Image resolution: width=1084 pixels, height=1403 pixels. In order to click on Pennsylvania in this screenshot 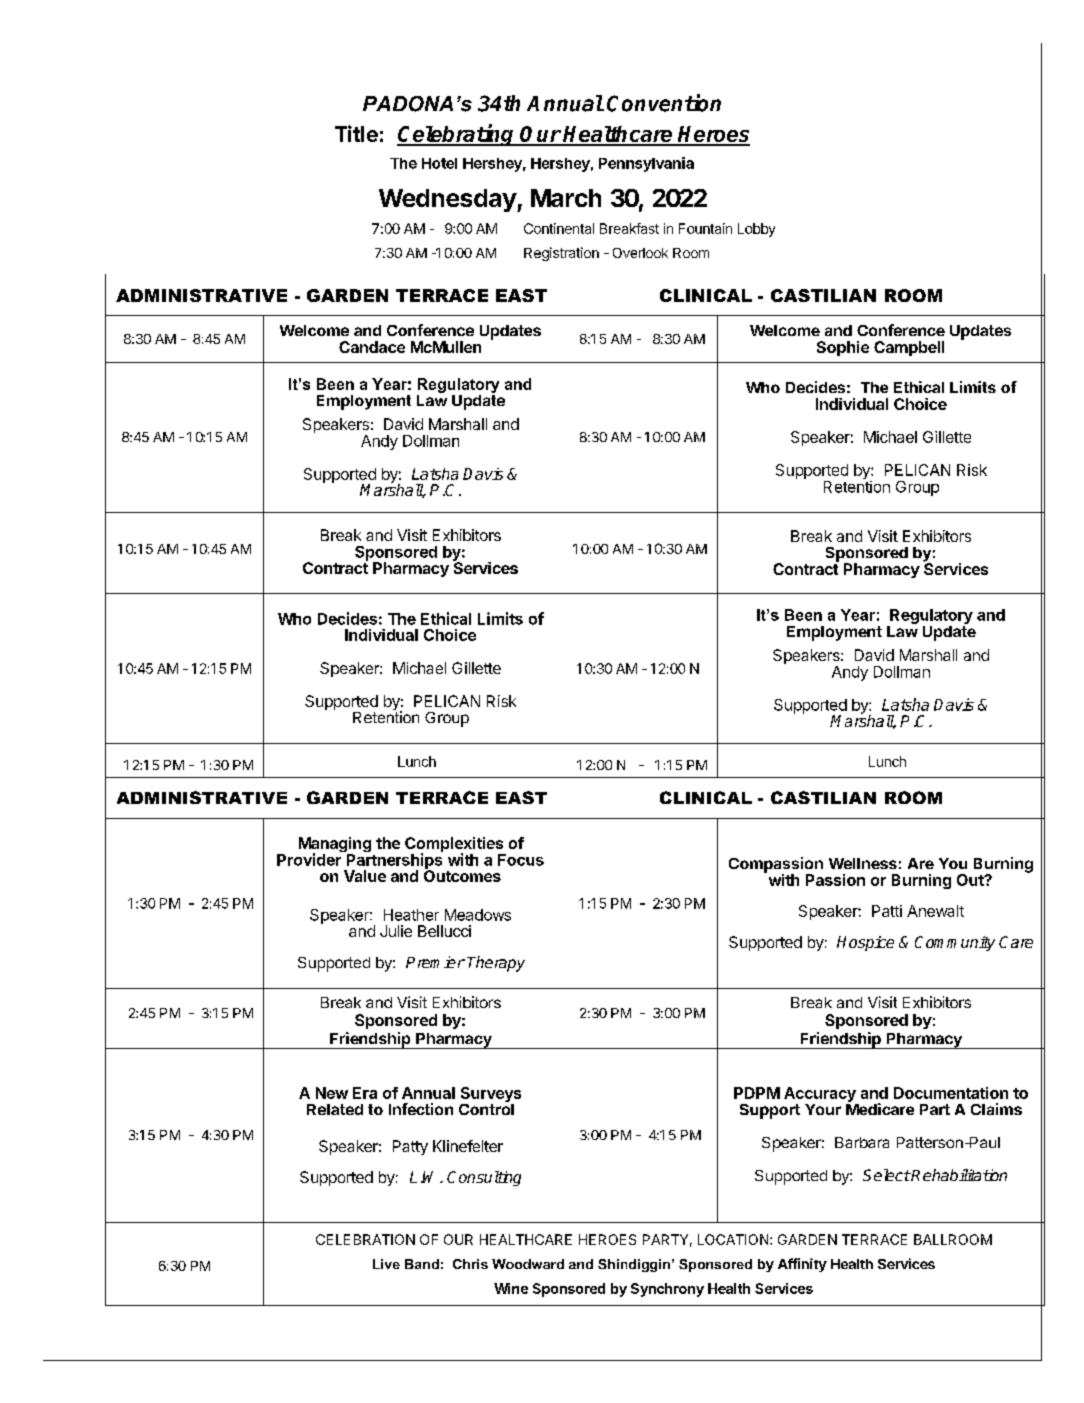, I will do `click(646, 164)`.
